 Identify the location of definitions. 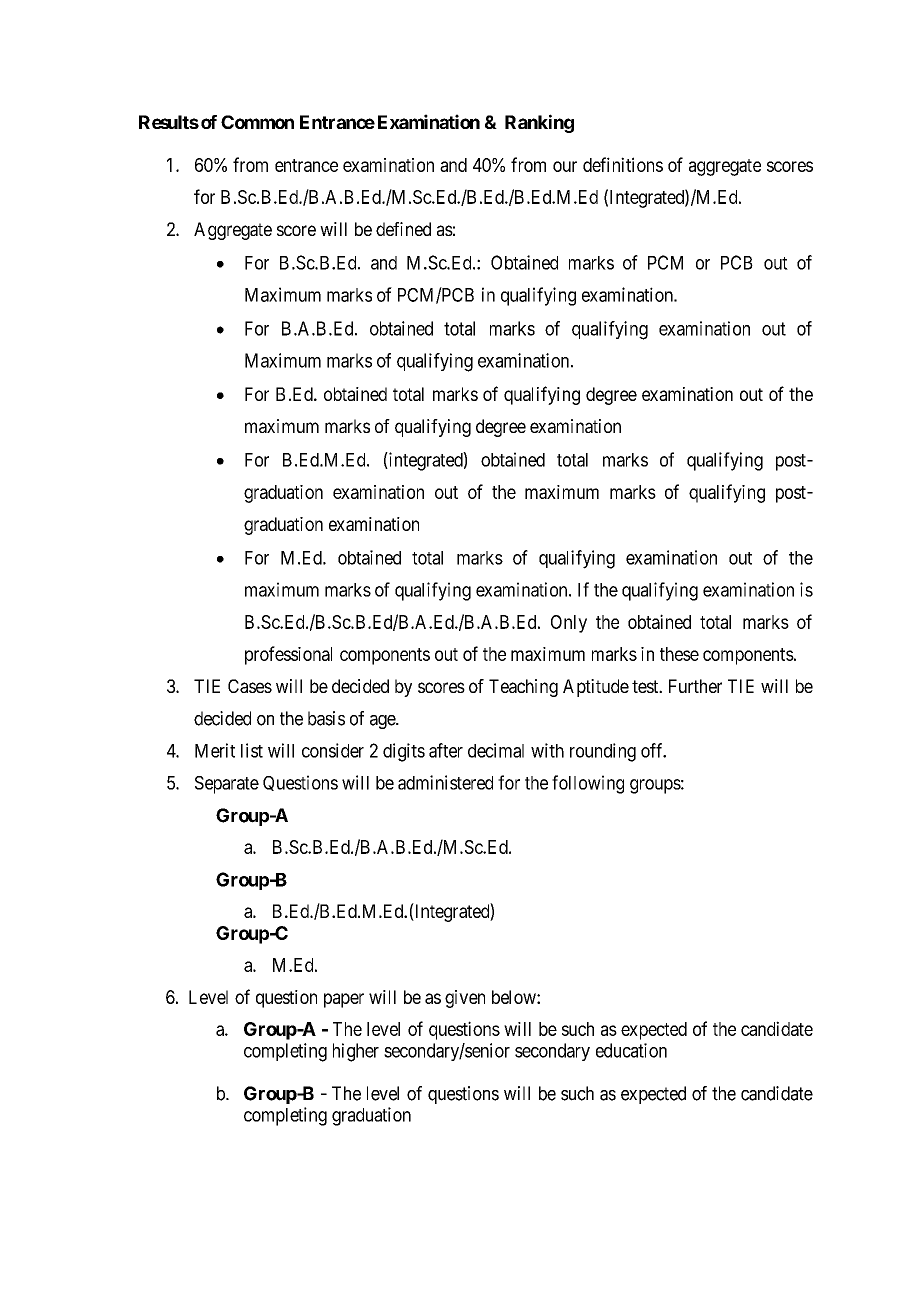
(623, 164).
